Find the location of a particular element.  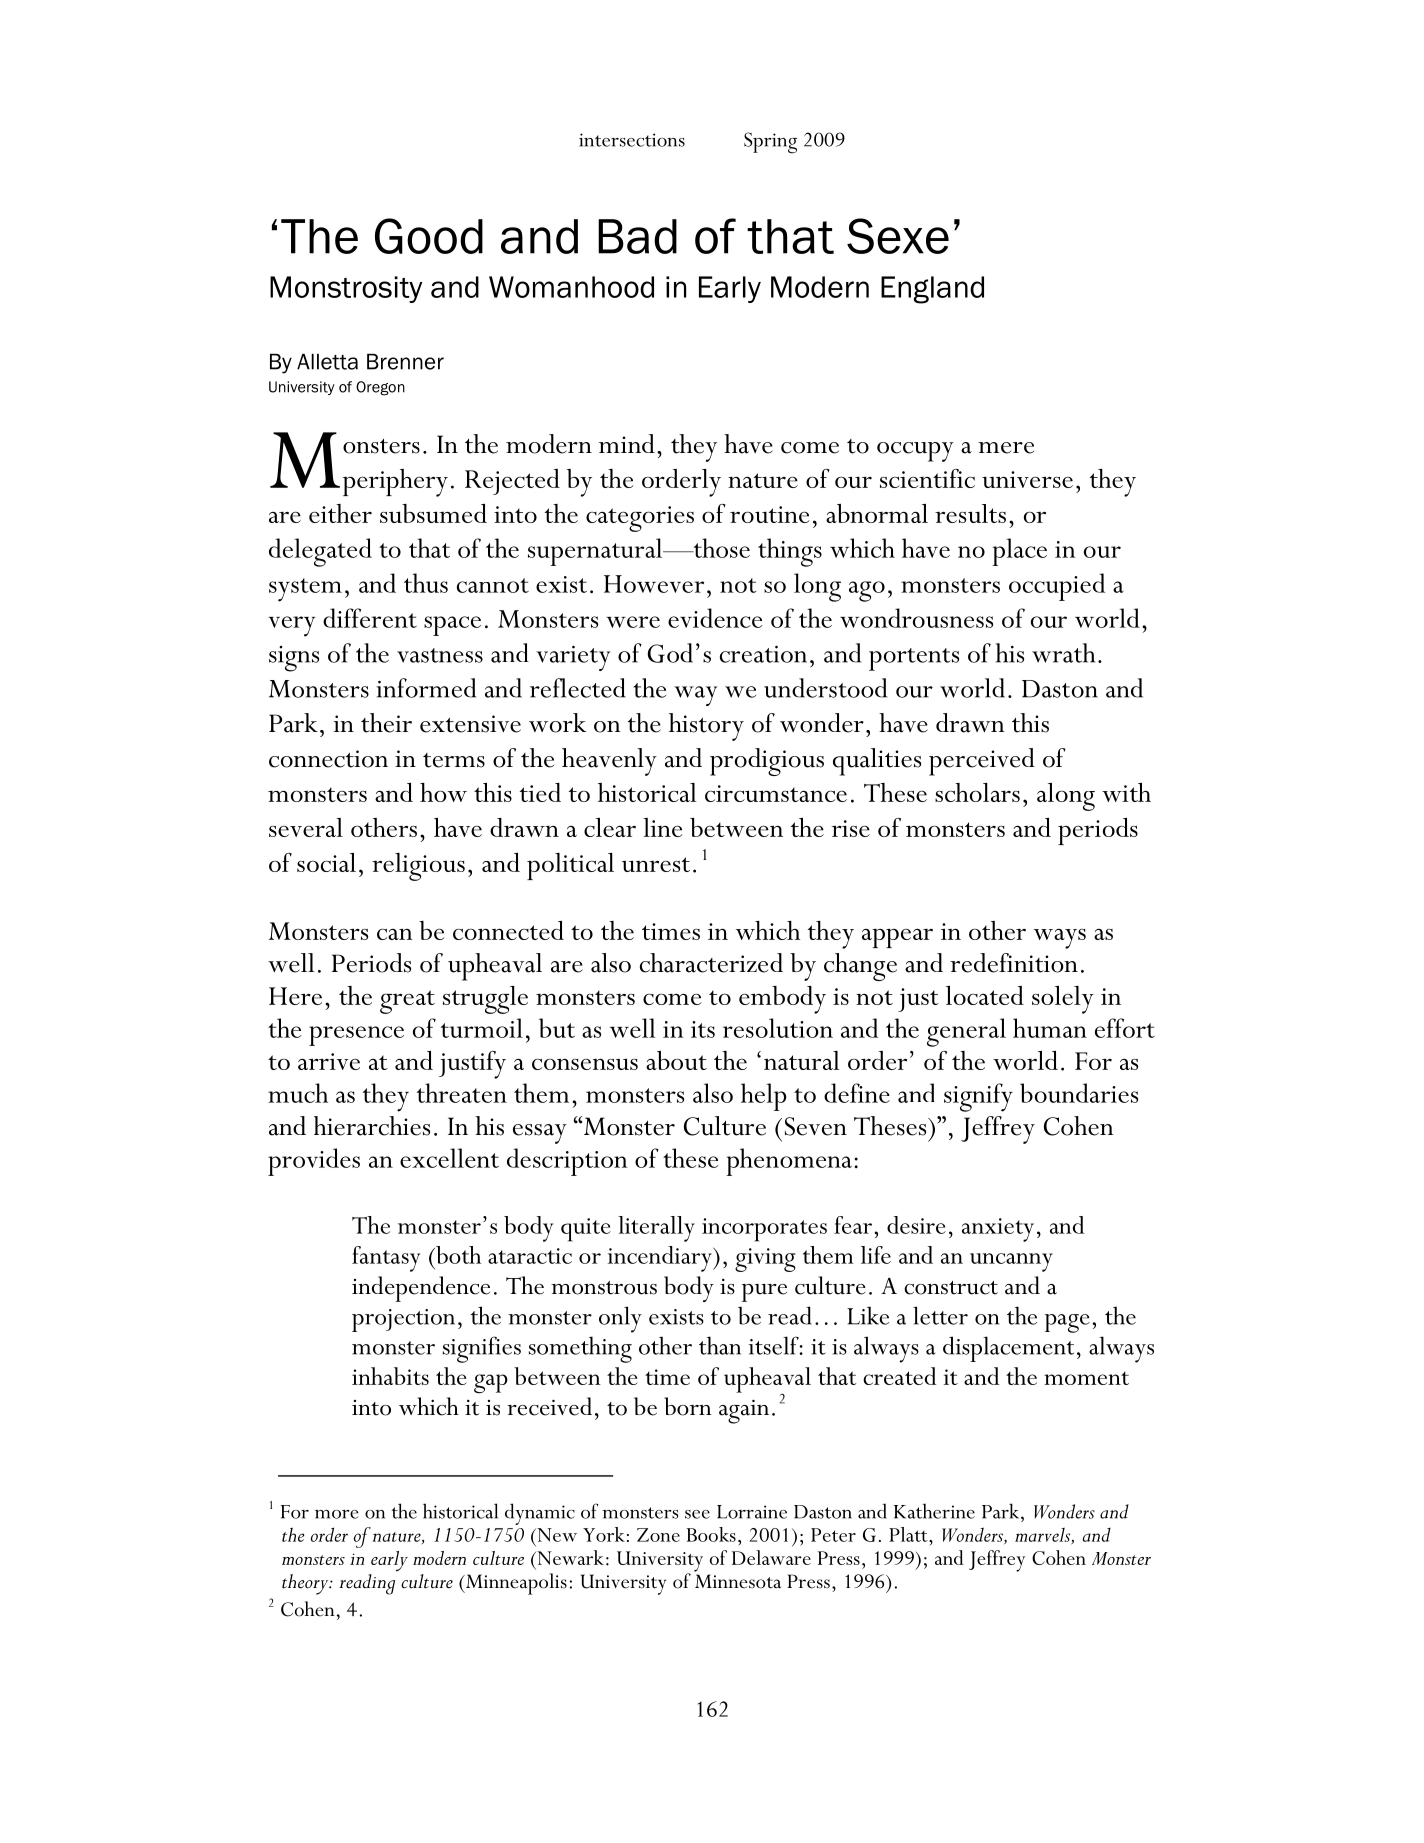

scholars is located at coordinates (977, 792).
